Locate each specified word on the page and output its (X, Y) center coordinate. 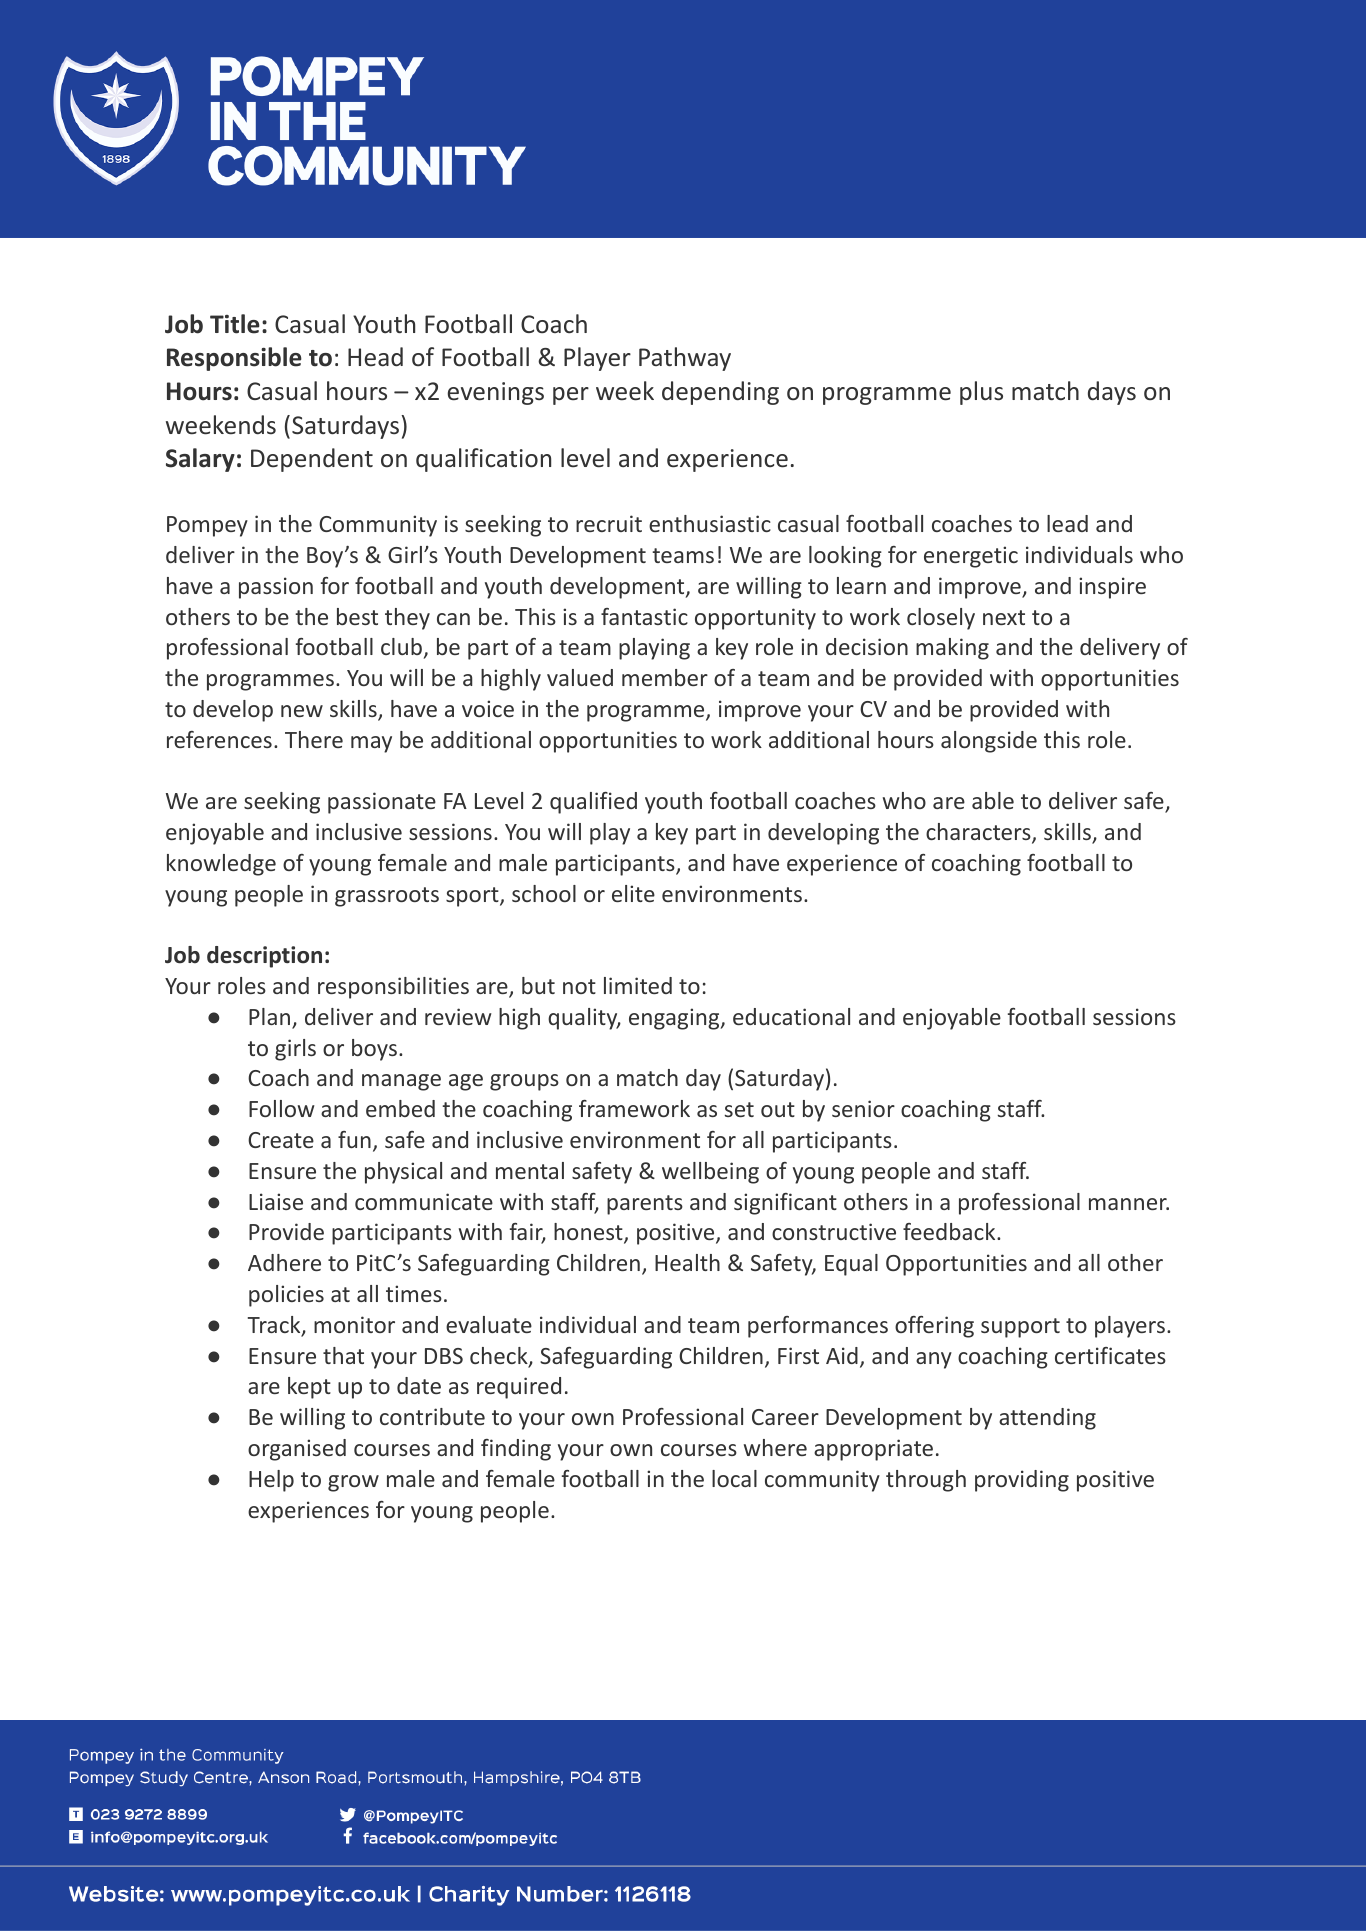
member (665, 677)
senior (863, 1108)
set (739, 1109)
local (734, 1478)
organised (297, 1450)
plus (981, 393)
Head (375, 357)
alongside (989, 742)
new (302, 711)
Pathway (685, 359)
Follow (282, 1108)
